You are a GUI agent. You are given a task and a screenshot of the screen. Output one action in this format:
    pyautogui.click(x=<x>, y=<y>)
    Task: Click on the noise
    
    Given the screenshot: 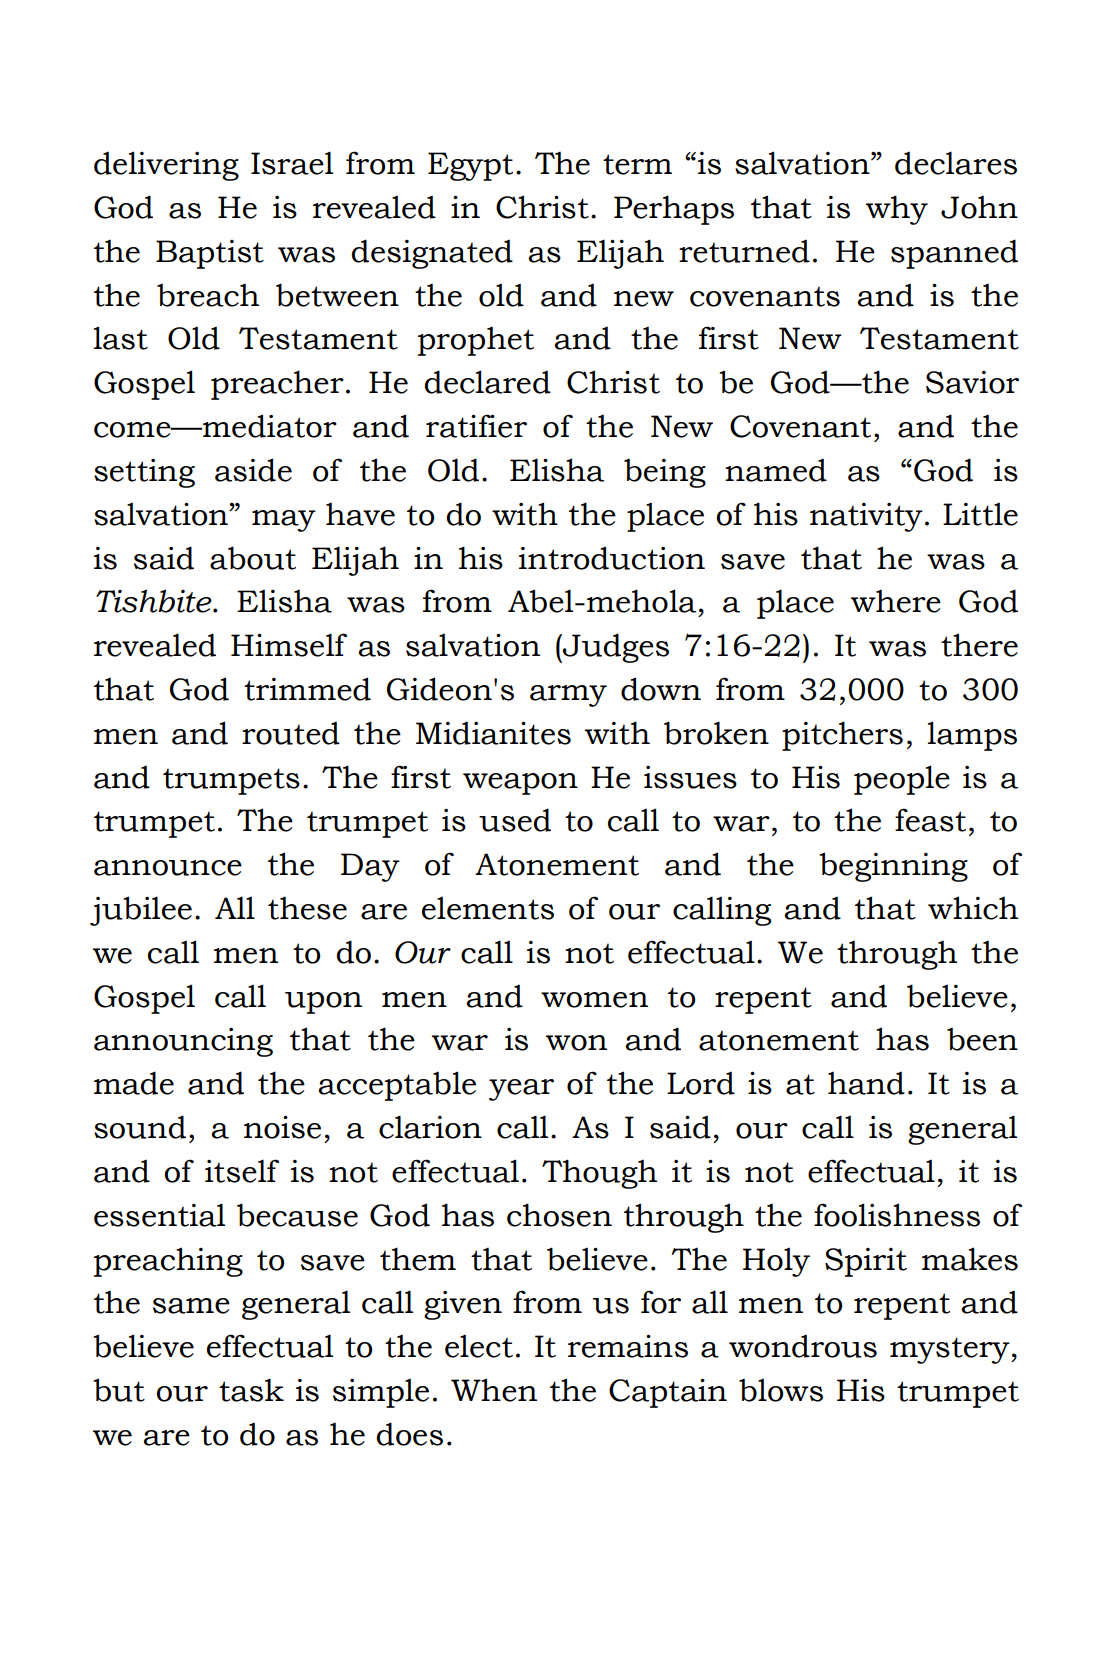 What is the action you would take?
    pyautogui.click(x=282, y=1127)
